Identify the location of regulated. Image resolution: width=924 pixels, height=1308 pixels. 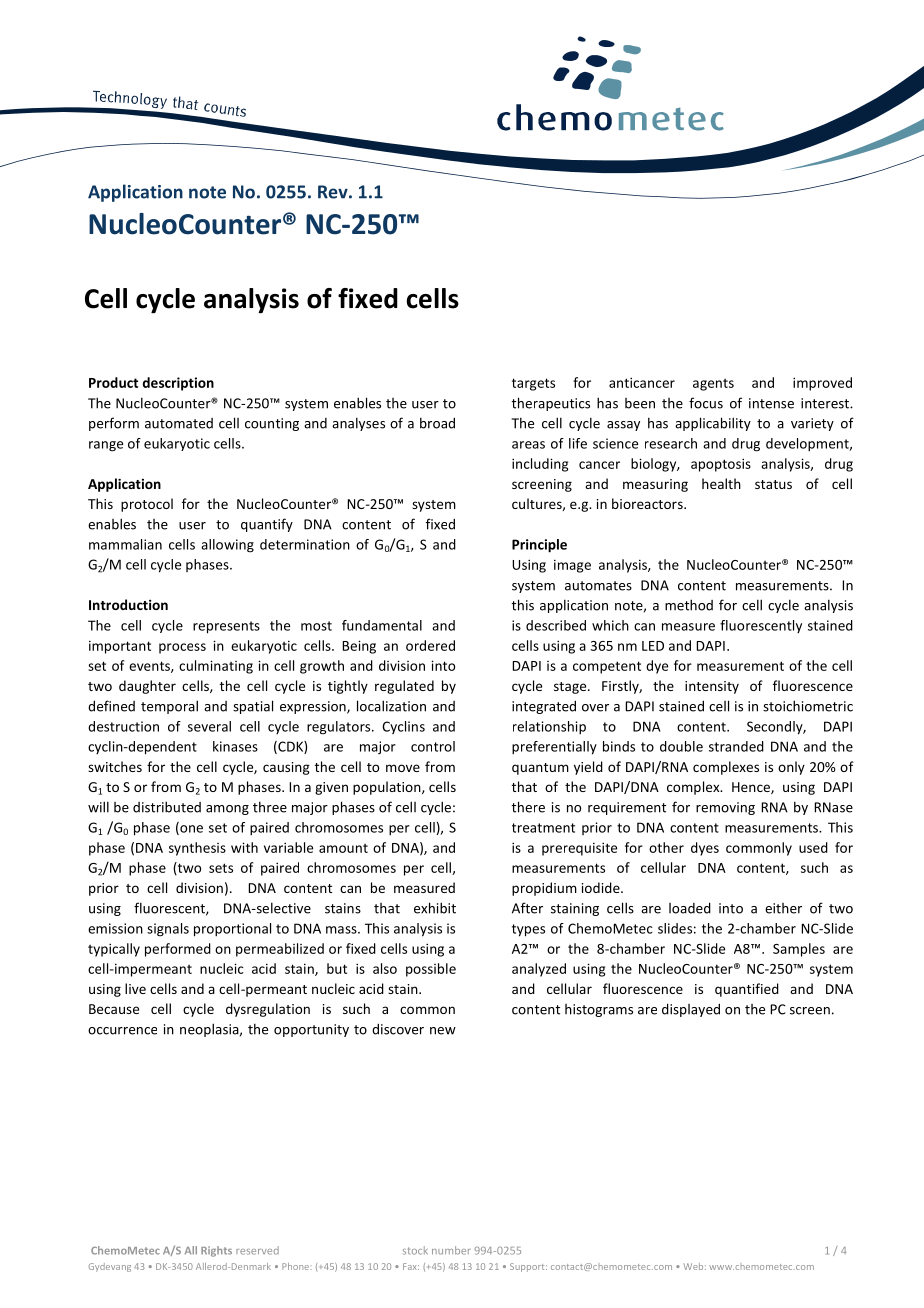
(404, 687).
